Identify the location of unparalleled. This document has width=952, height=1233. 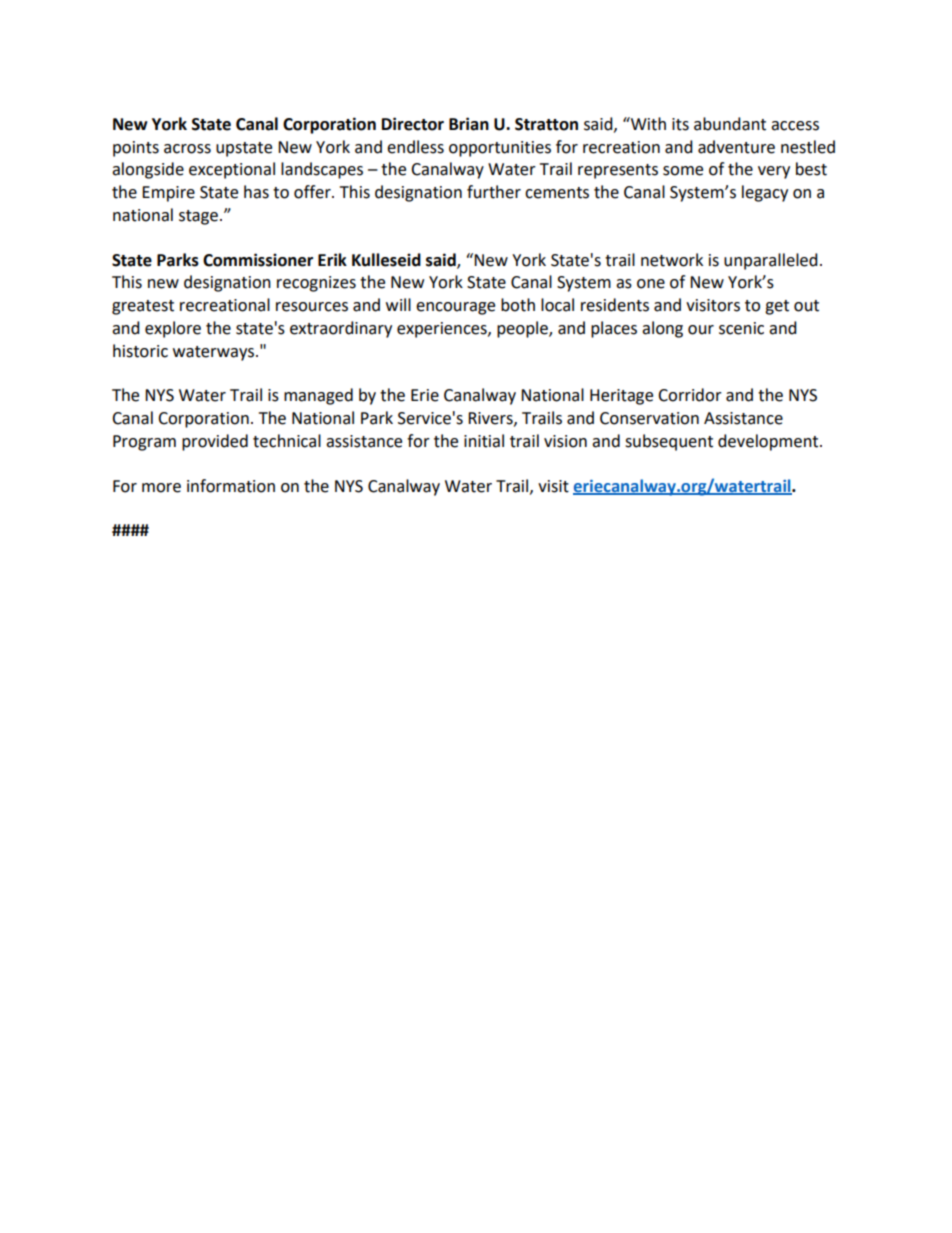
(771, 261).
